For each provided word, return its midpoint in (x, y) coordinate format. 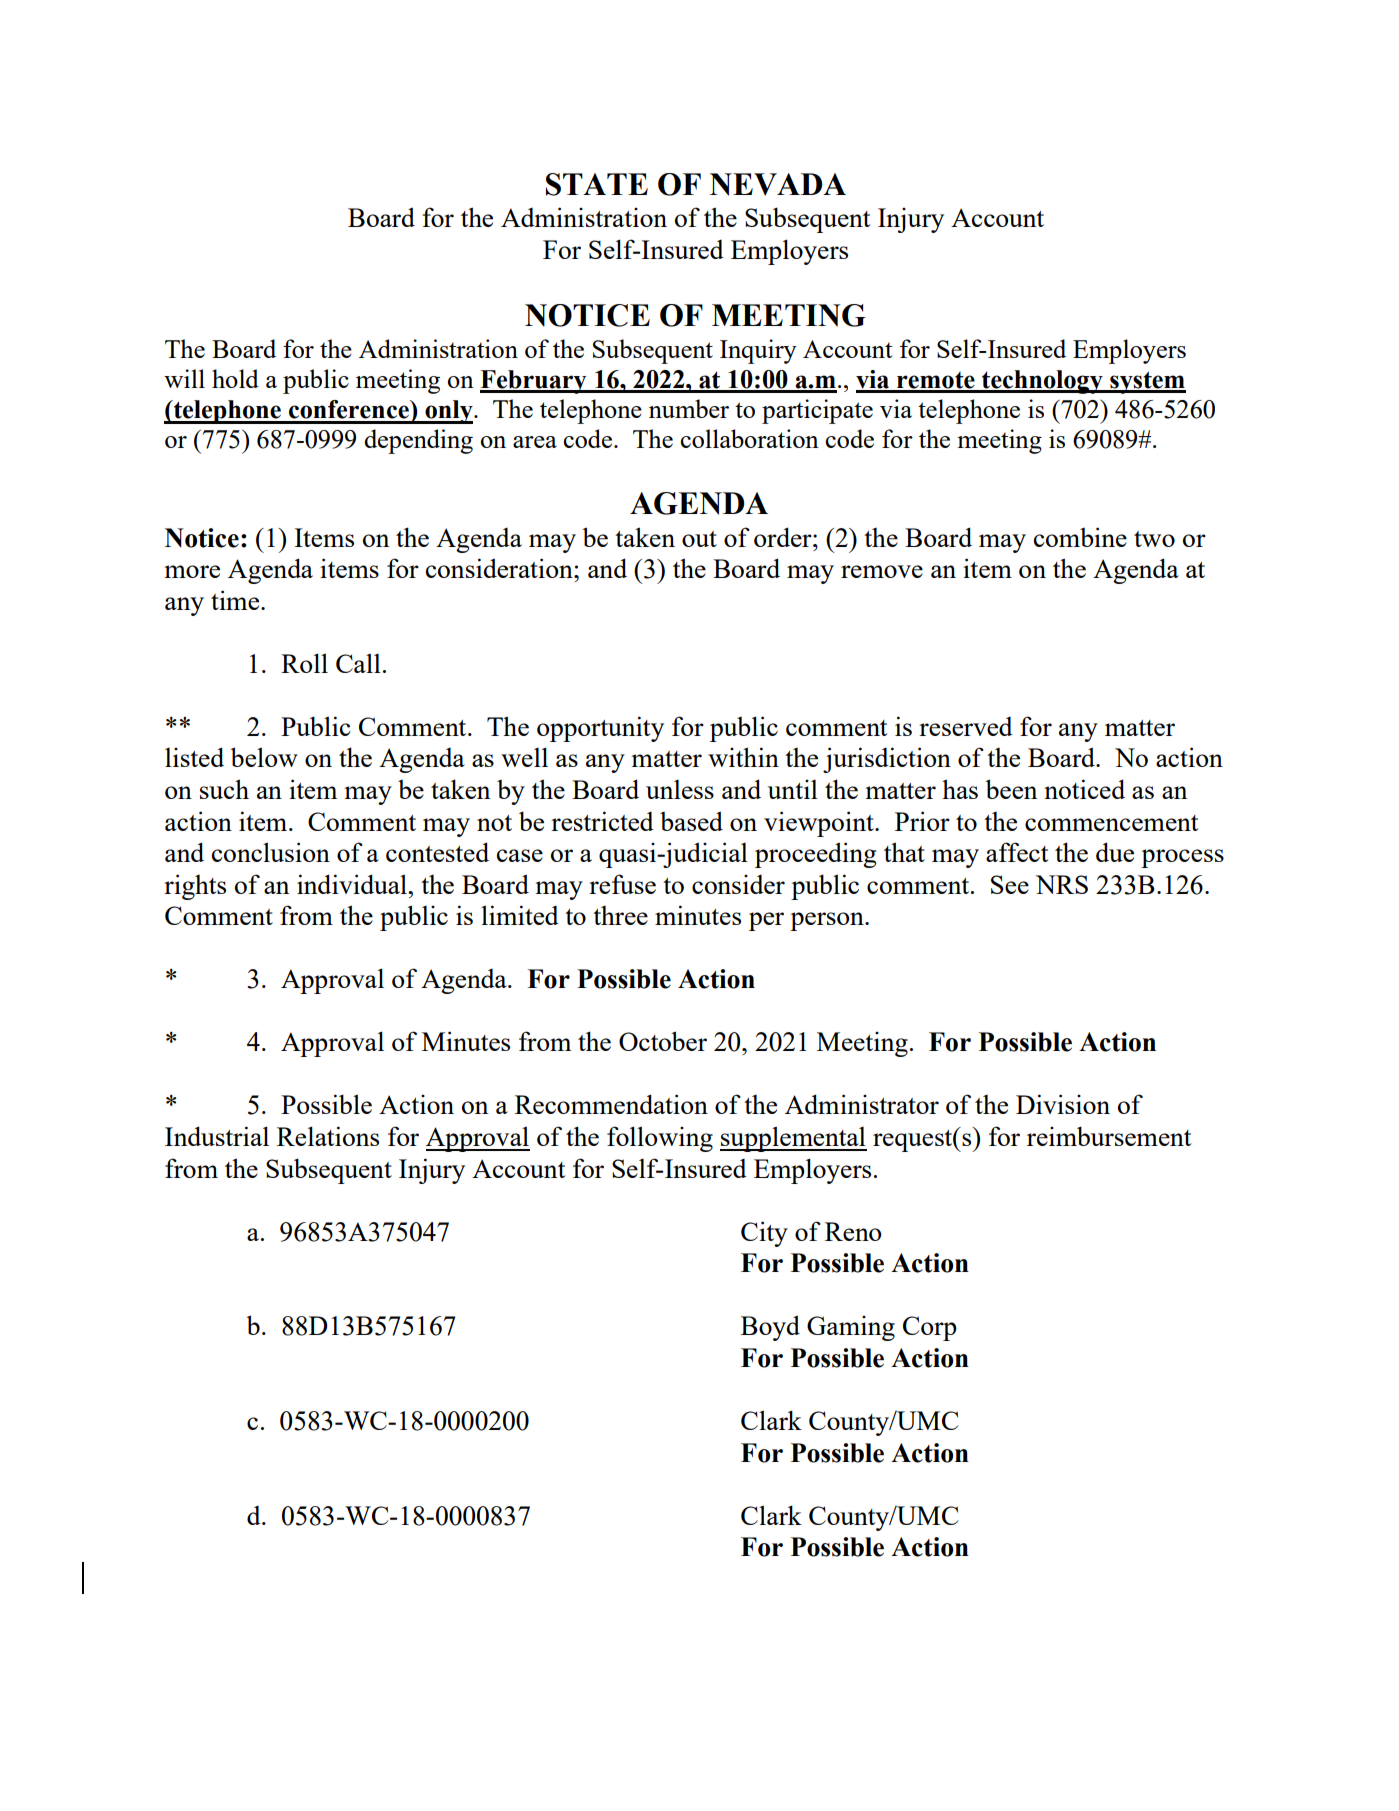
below (264, 757)
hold (235, 378)
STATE (597, 184)
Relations (328, 1136)
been (1011, 789)
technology (1042, 382)
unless (680, 789)
